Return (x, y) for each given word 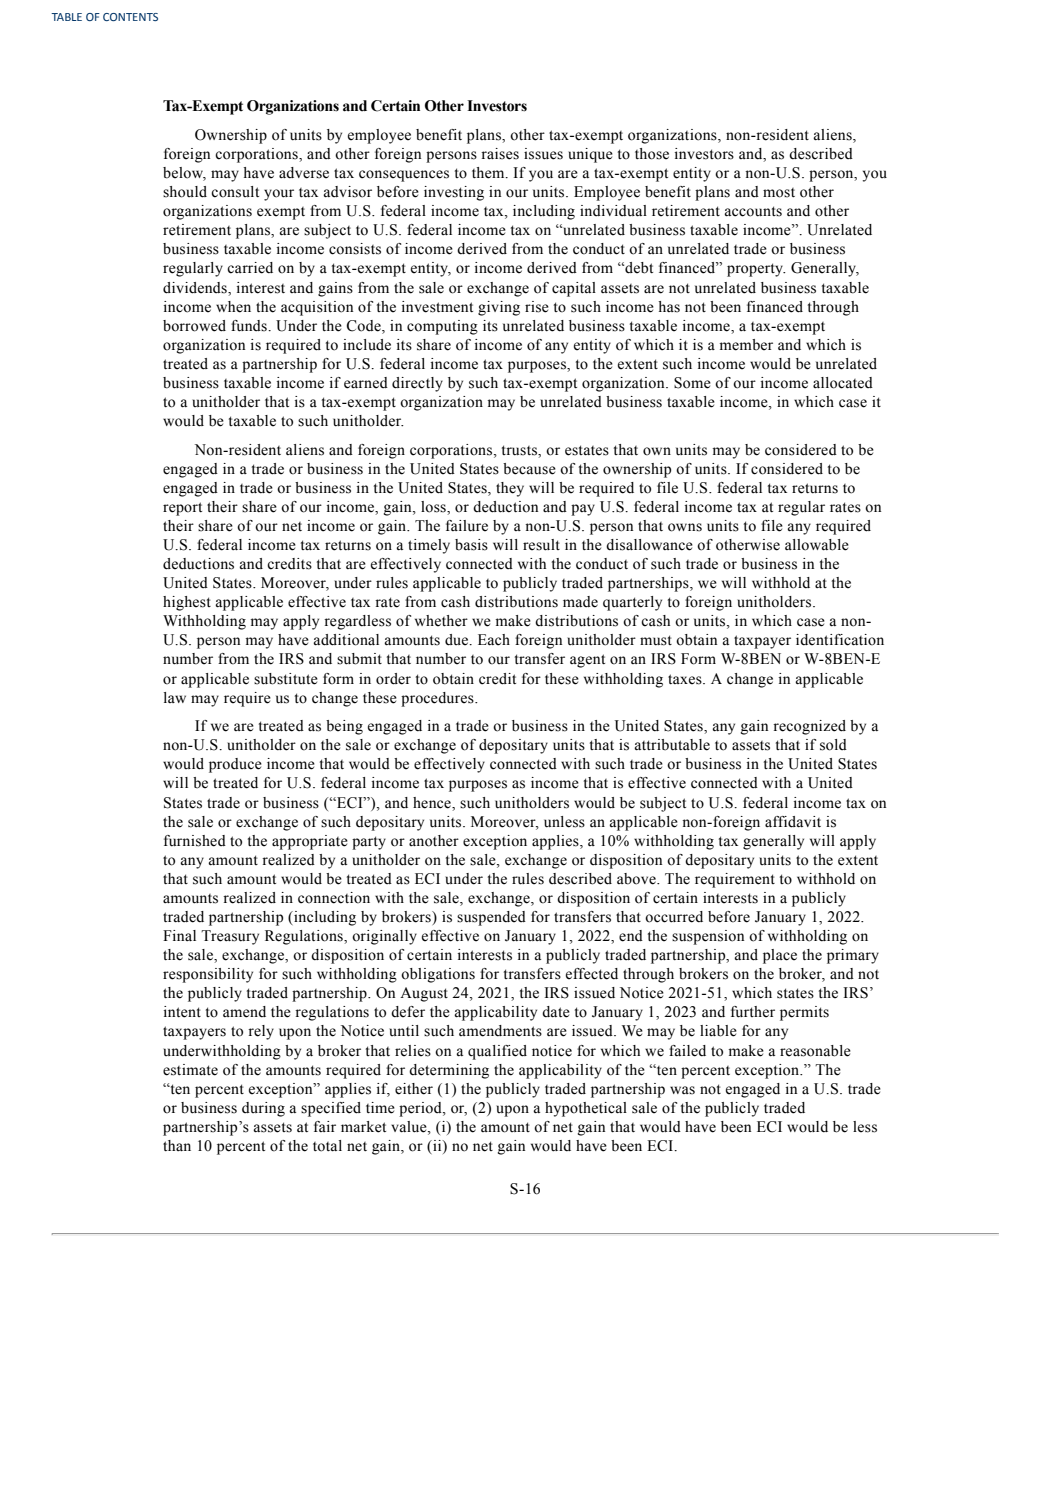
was (682, 1090)
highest (187, 603)
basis (471, 545)
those (652, 154)
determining (449, 1071)
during (263, 1109)
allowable (817, 545)
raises (500, 154)
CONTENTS (130, 17)
